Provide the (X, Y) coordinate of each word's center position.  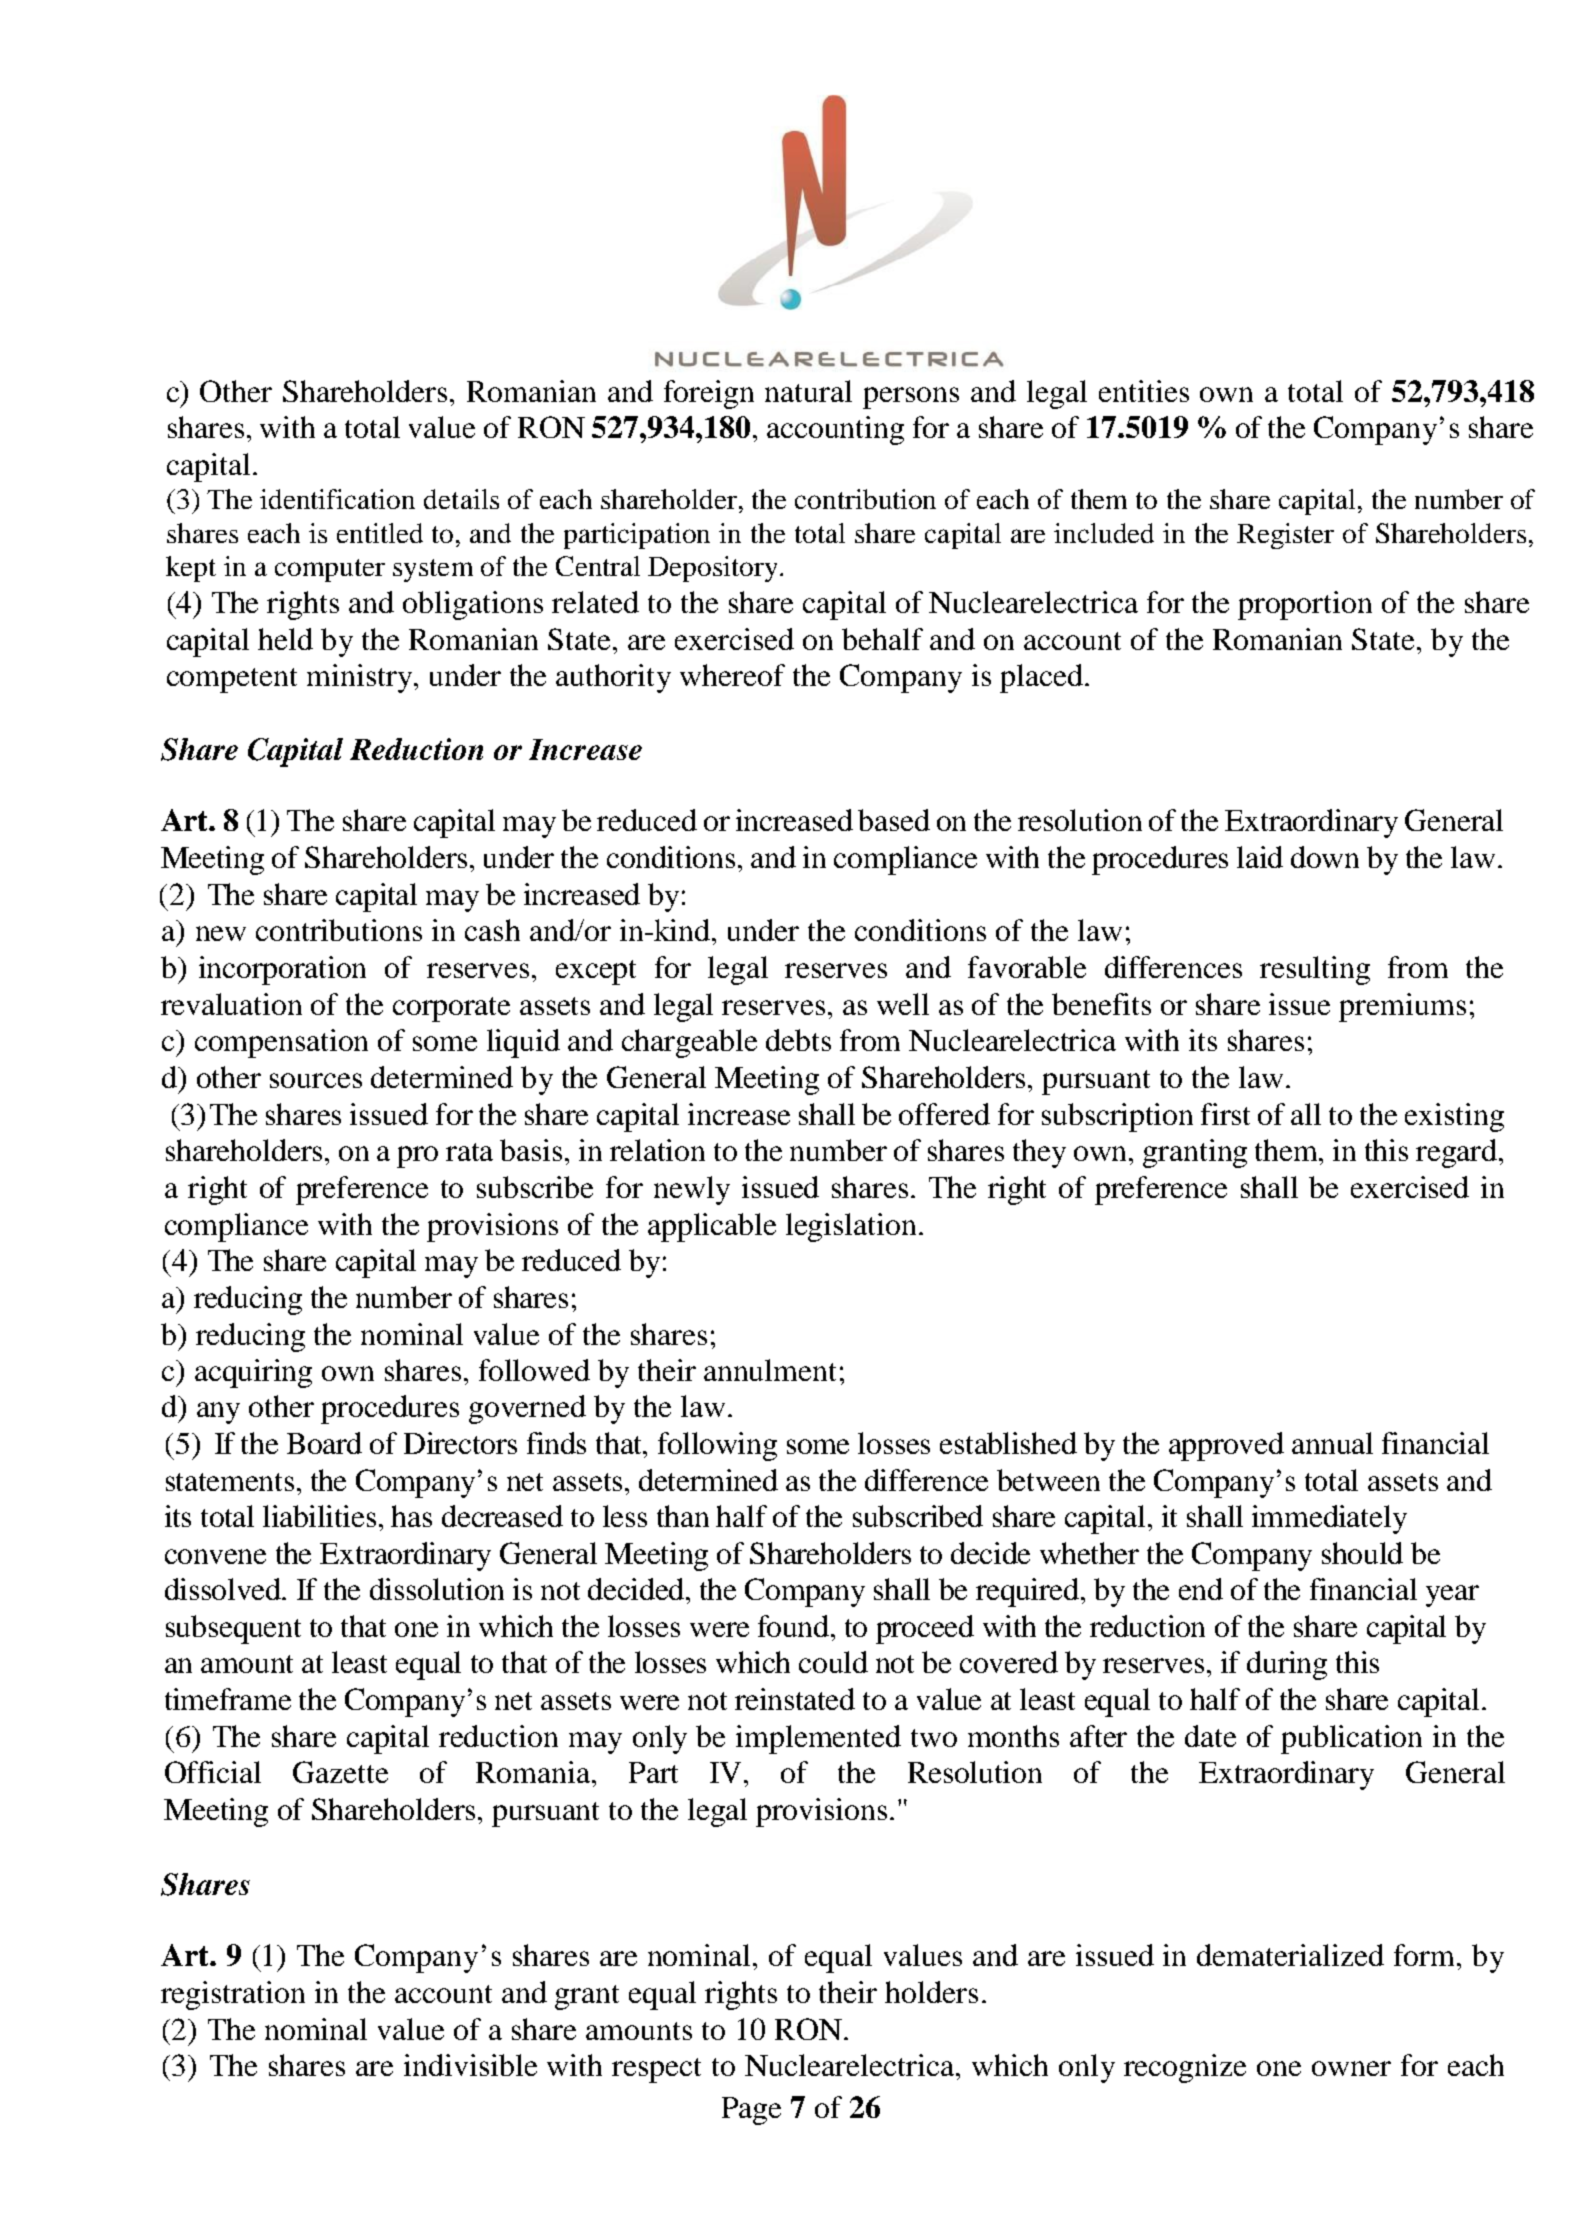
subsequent (233, 1629)
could (833, 1662)
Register (1285, 536)
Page (751, 2111)
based (894, 820)
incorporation (282, 970)
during (1287, 1665)
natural (808, 391)
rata (469, 1152)
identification (337, 499)
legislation (851, 1227)
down (1325, 857)
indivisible (470, 2065)
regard (1458, 1153)
